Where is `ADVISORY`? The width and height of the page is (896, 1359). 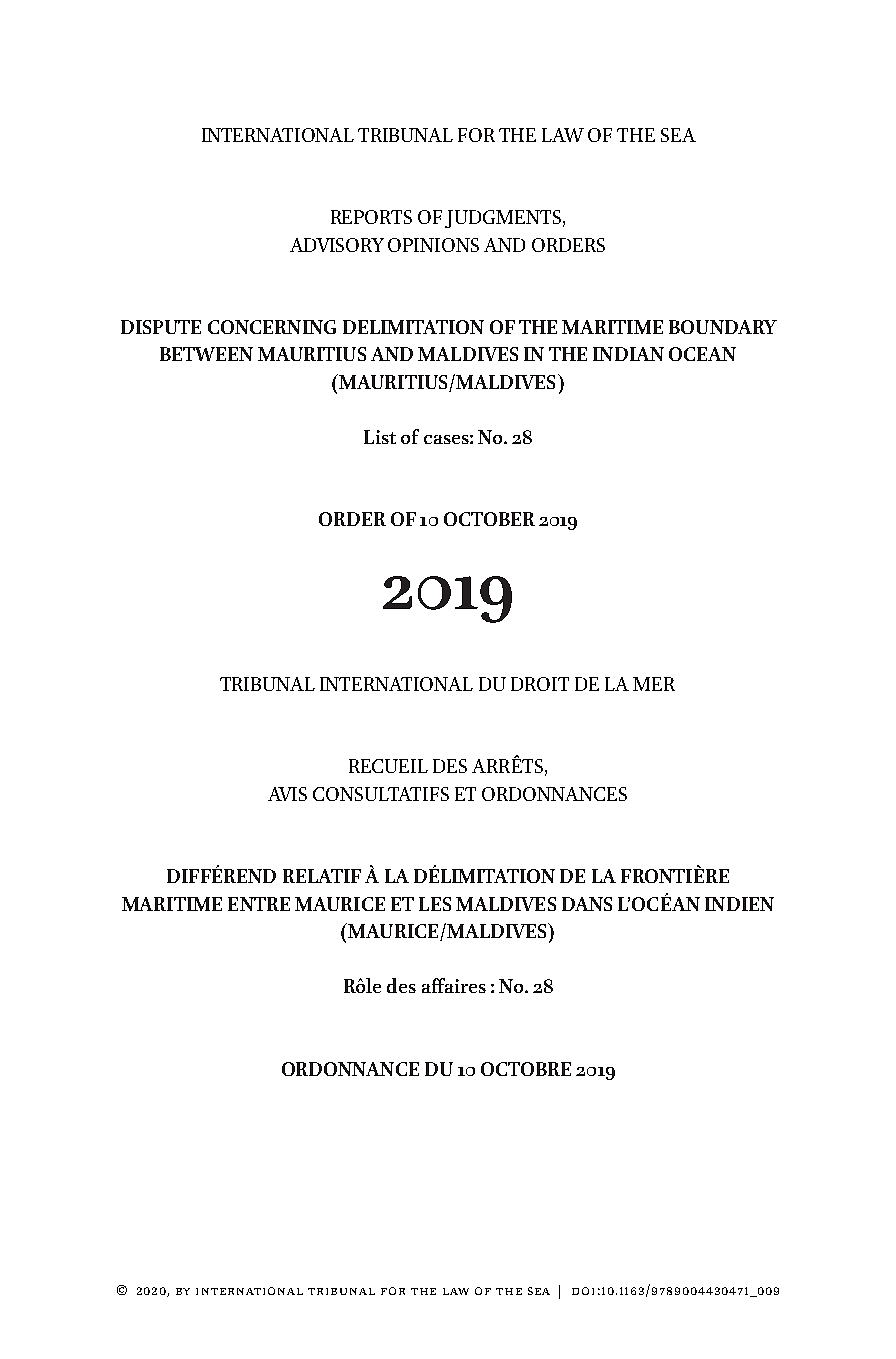 ADVISORY is located at coordinates (337, 245).
